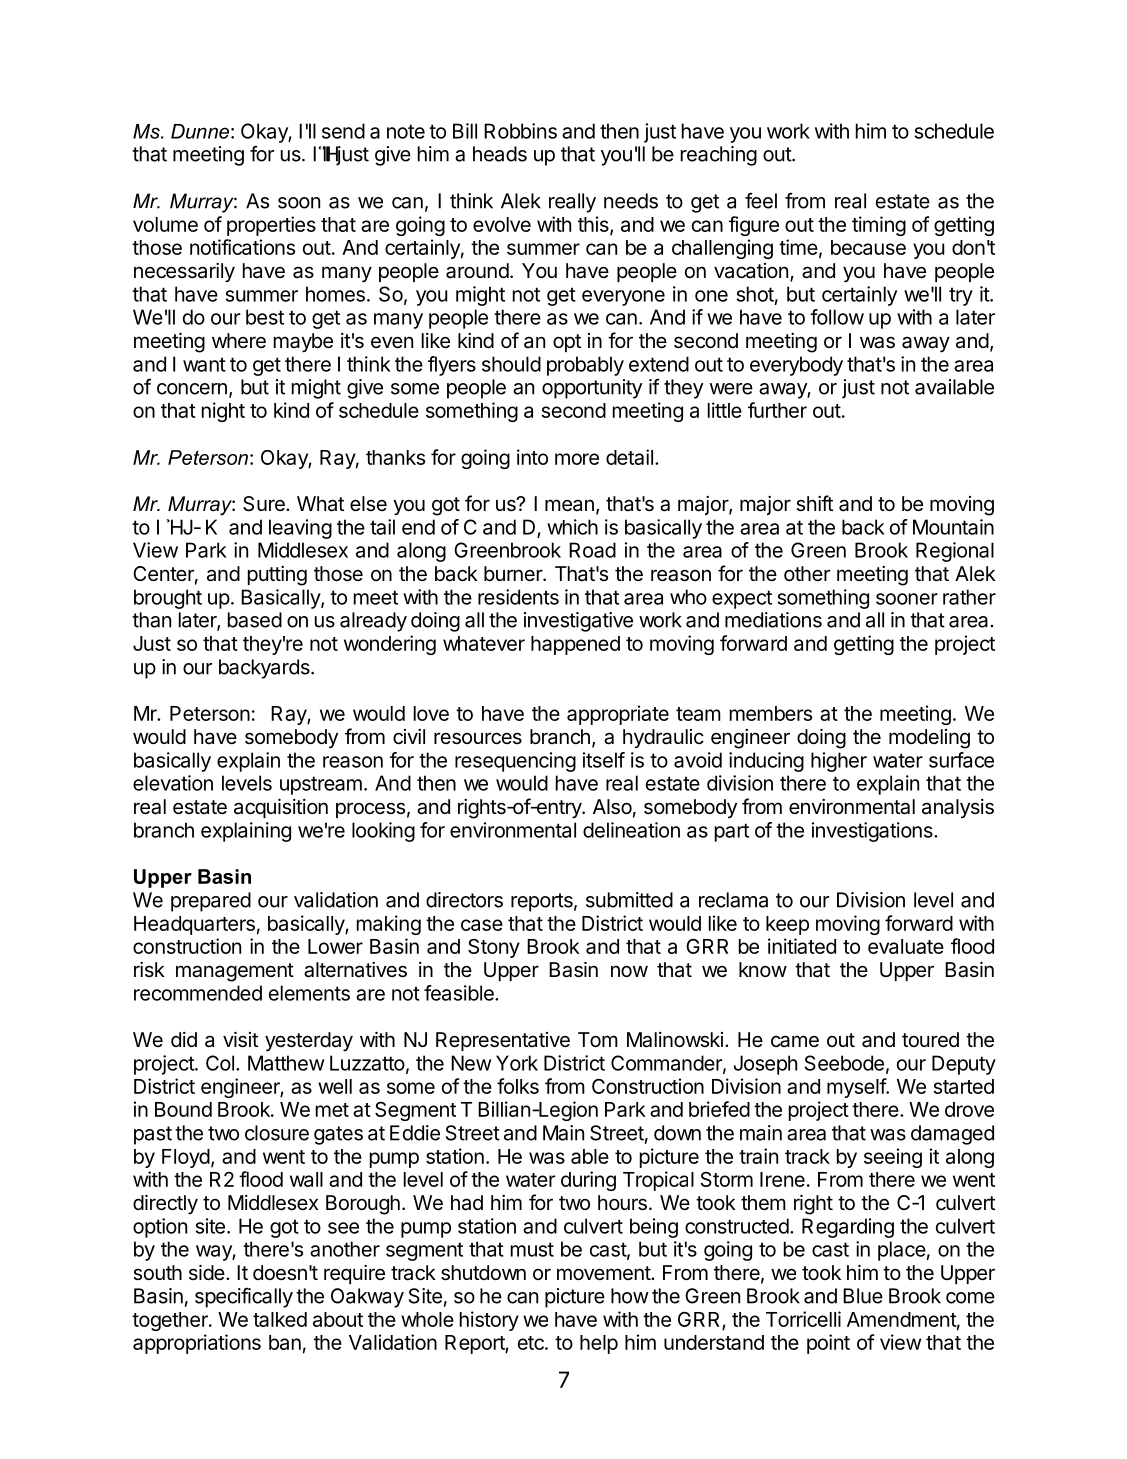  I want to click on evaluate, so click(906, 946).
